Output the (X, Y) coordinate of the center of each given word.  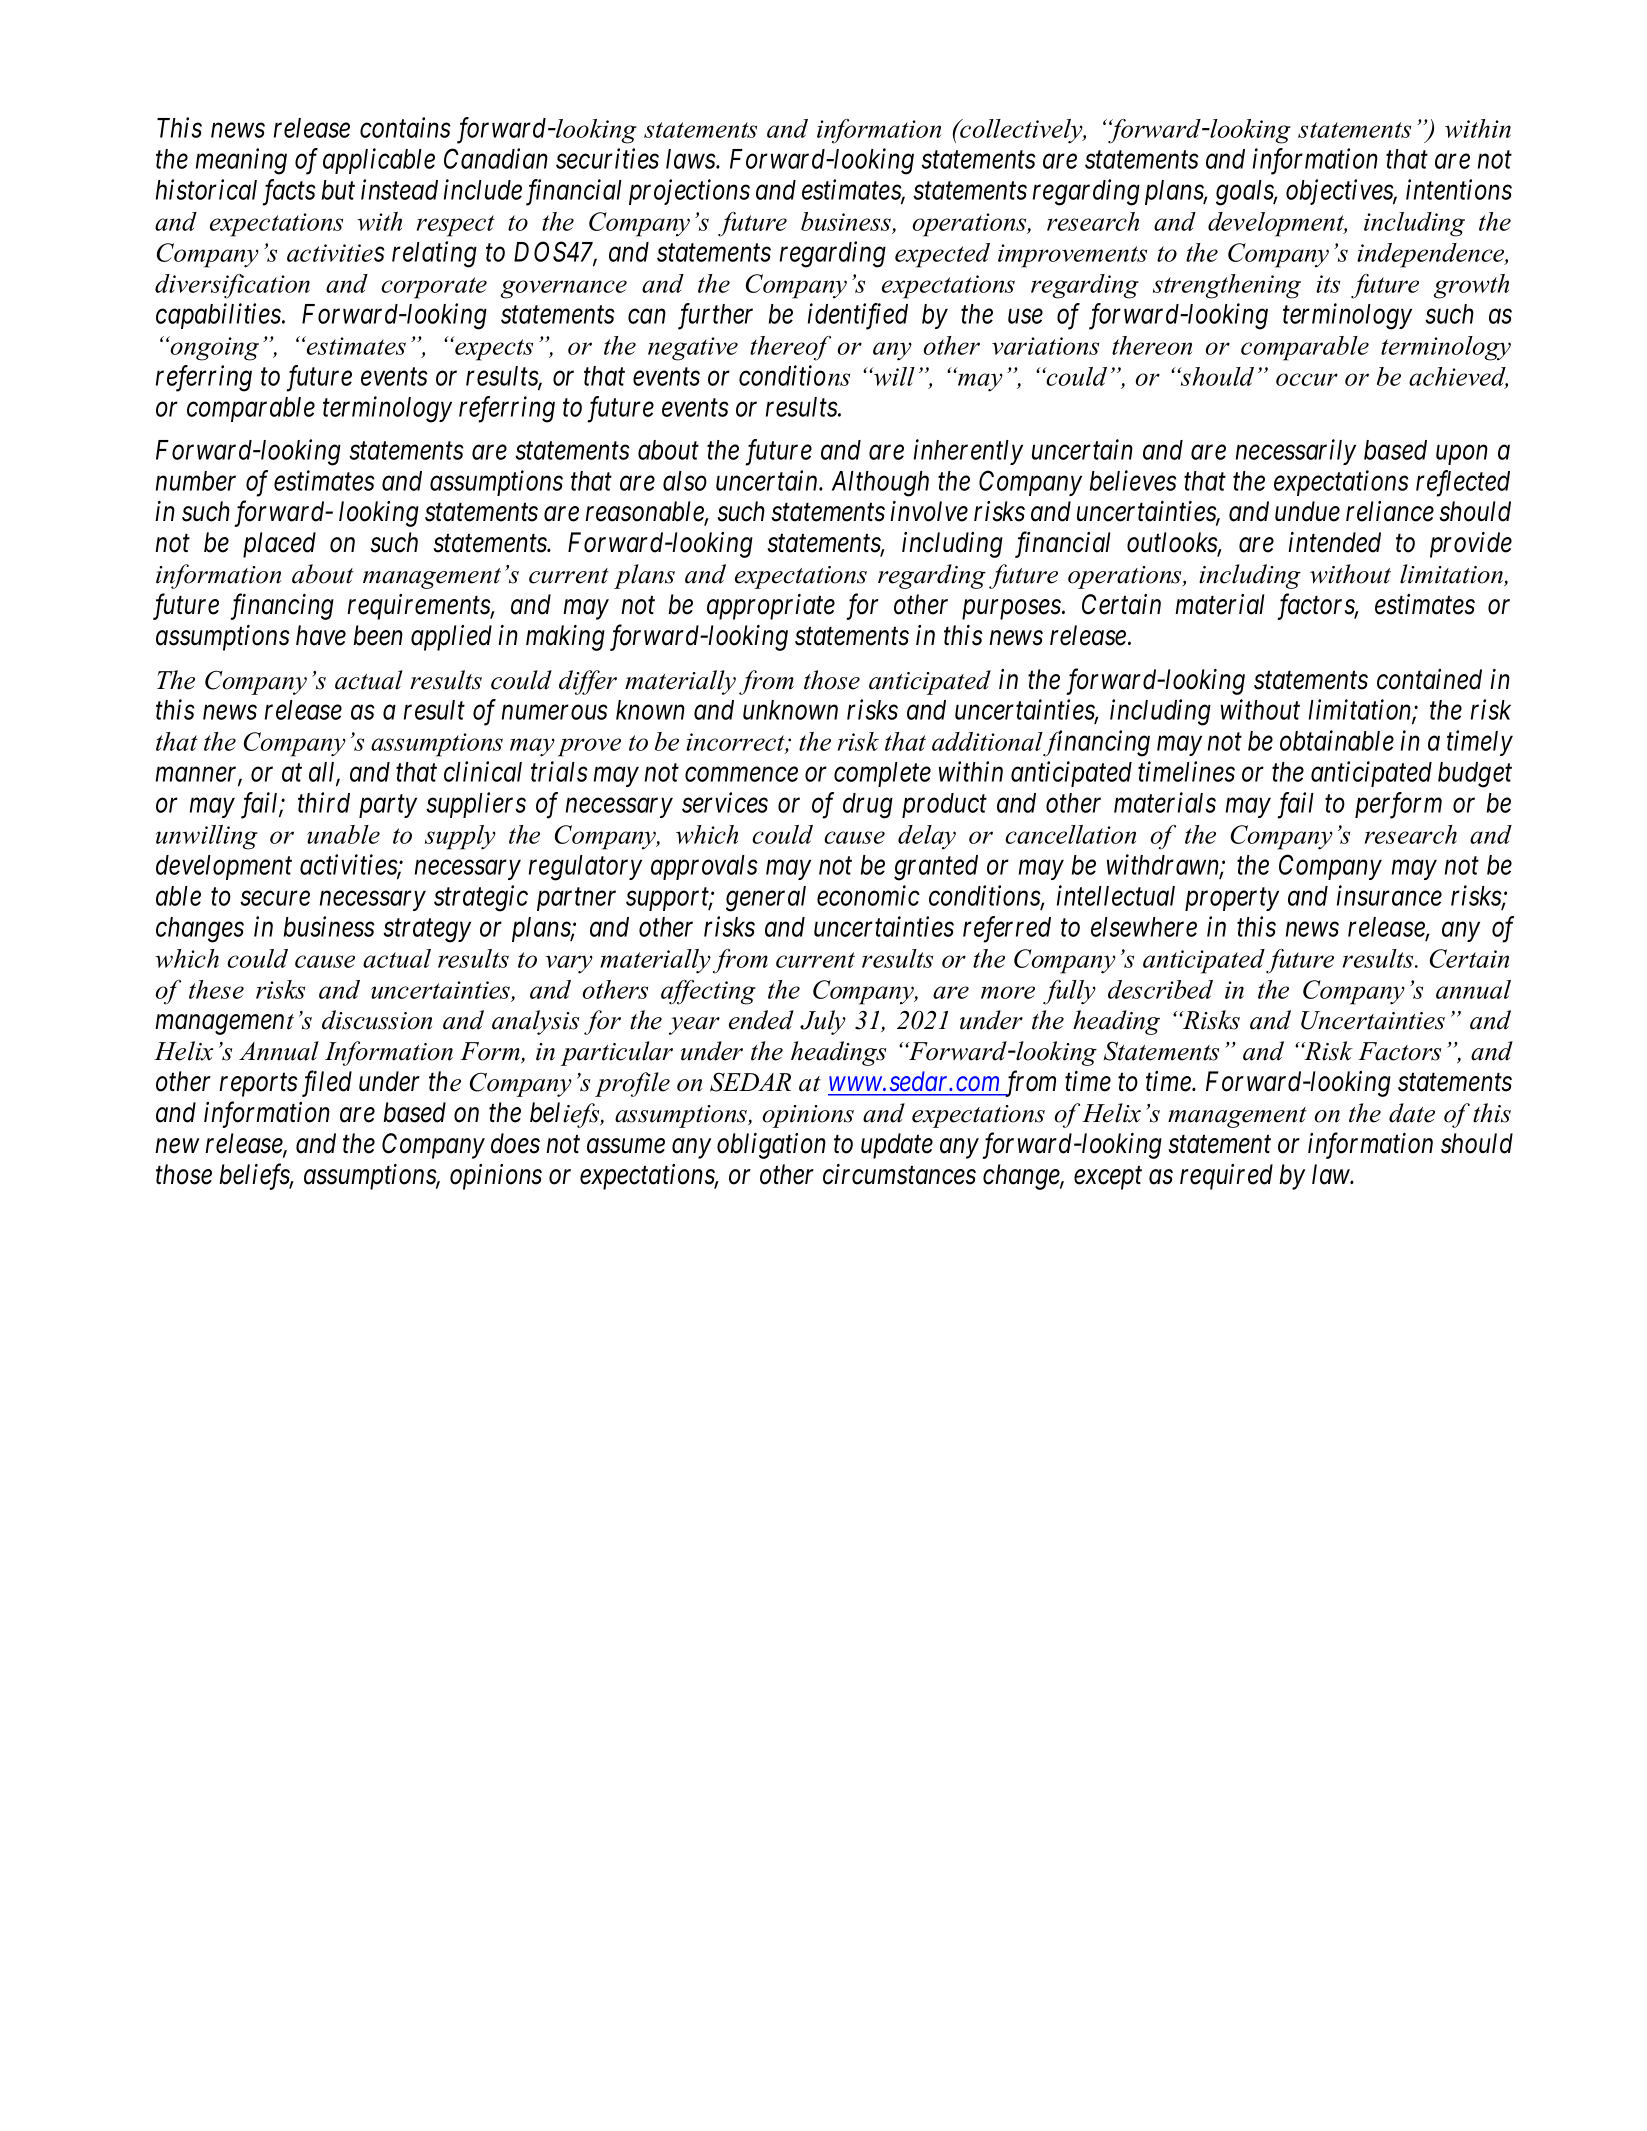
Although (880, 484)
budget (1475, 775)
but (338, 190)
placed (279, 545)
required (1226, 1177)
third (324, 802)
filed (327, 1084)
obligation (771, 1146)
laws (691, 159)
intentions (1459, 190)
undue (1307, 511)
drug (868, 806)
